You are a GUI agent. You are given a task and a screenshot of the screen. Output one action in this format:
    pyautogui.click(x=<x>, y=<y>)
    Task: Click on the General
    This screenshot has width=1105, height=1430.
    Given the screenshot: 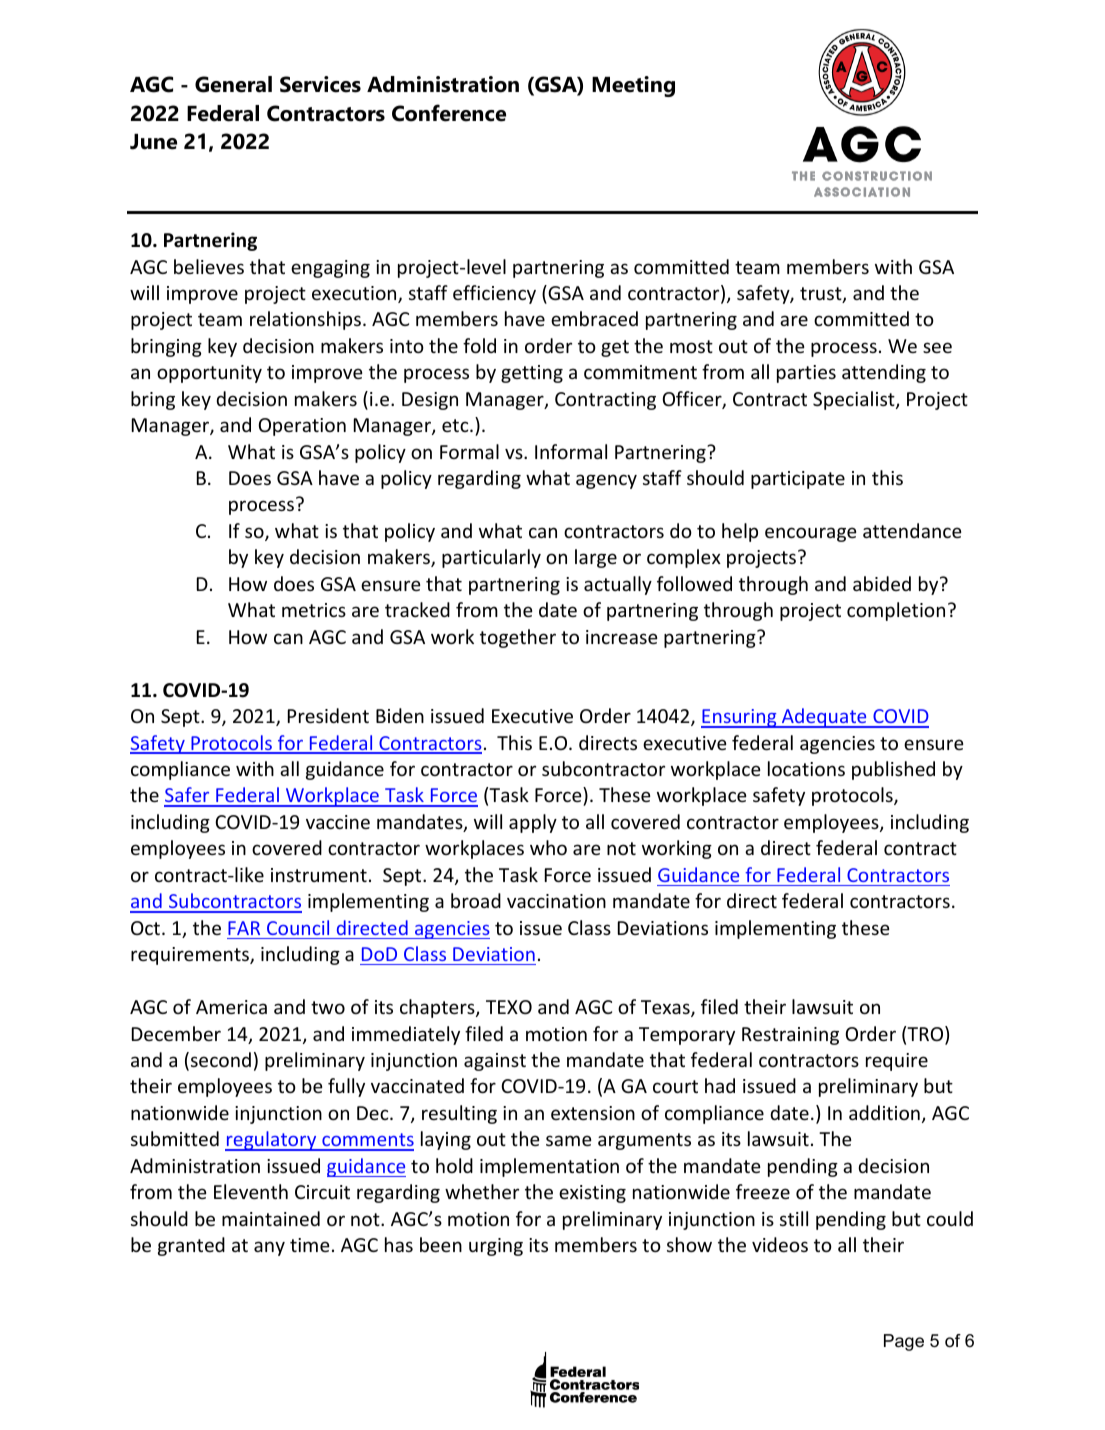 What is the action you would take?
    pyautogui.click(x=233, y=84)
